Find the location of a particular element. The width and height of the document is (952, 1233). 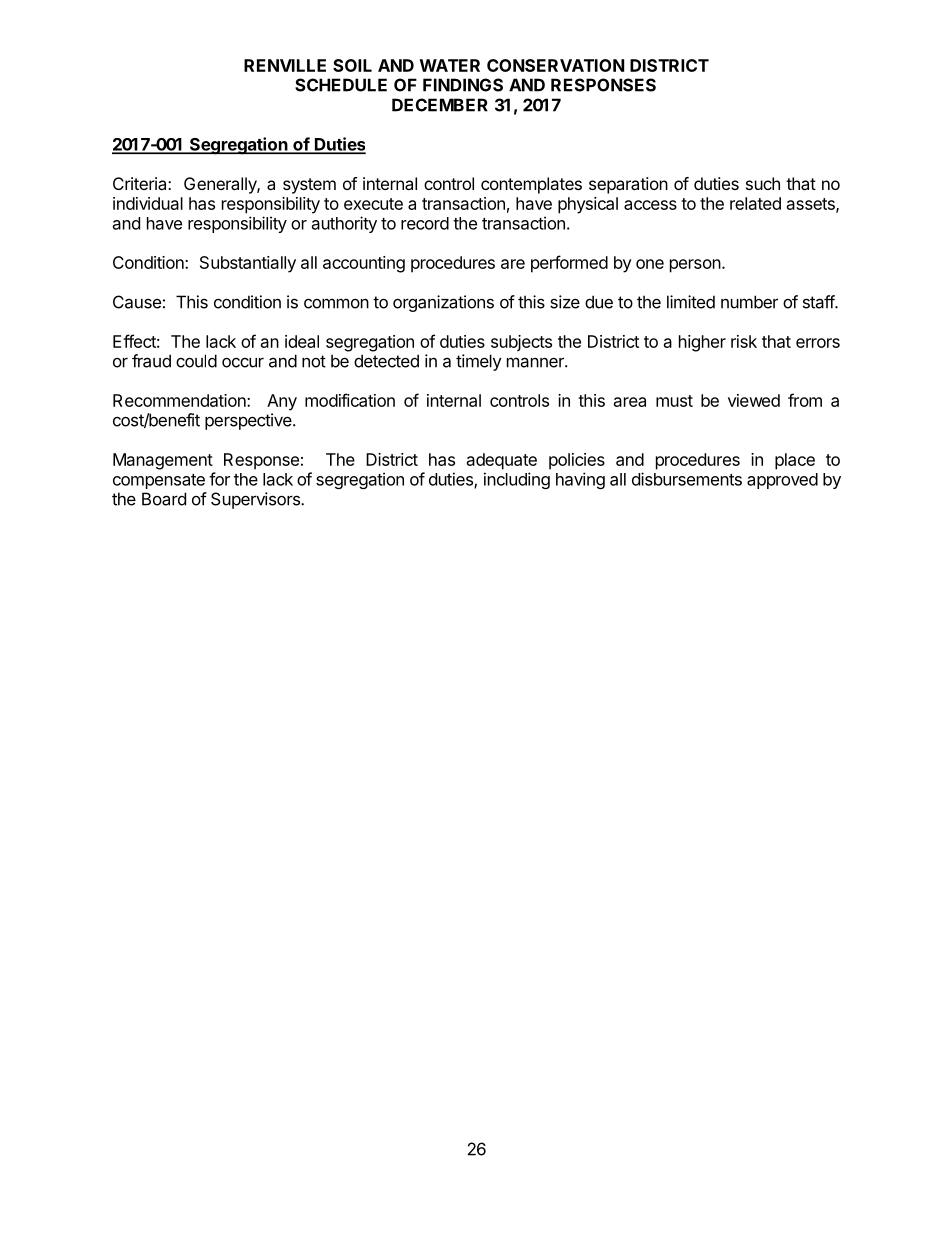

number is located at coordinates (749, 302).
